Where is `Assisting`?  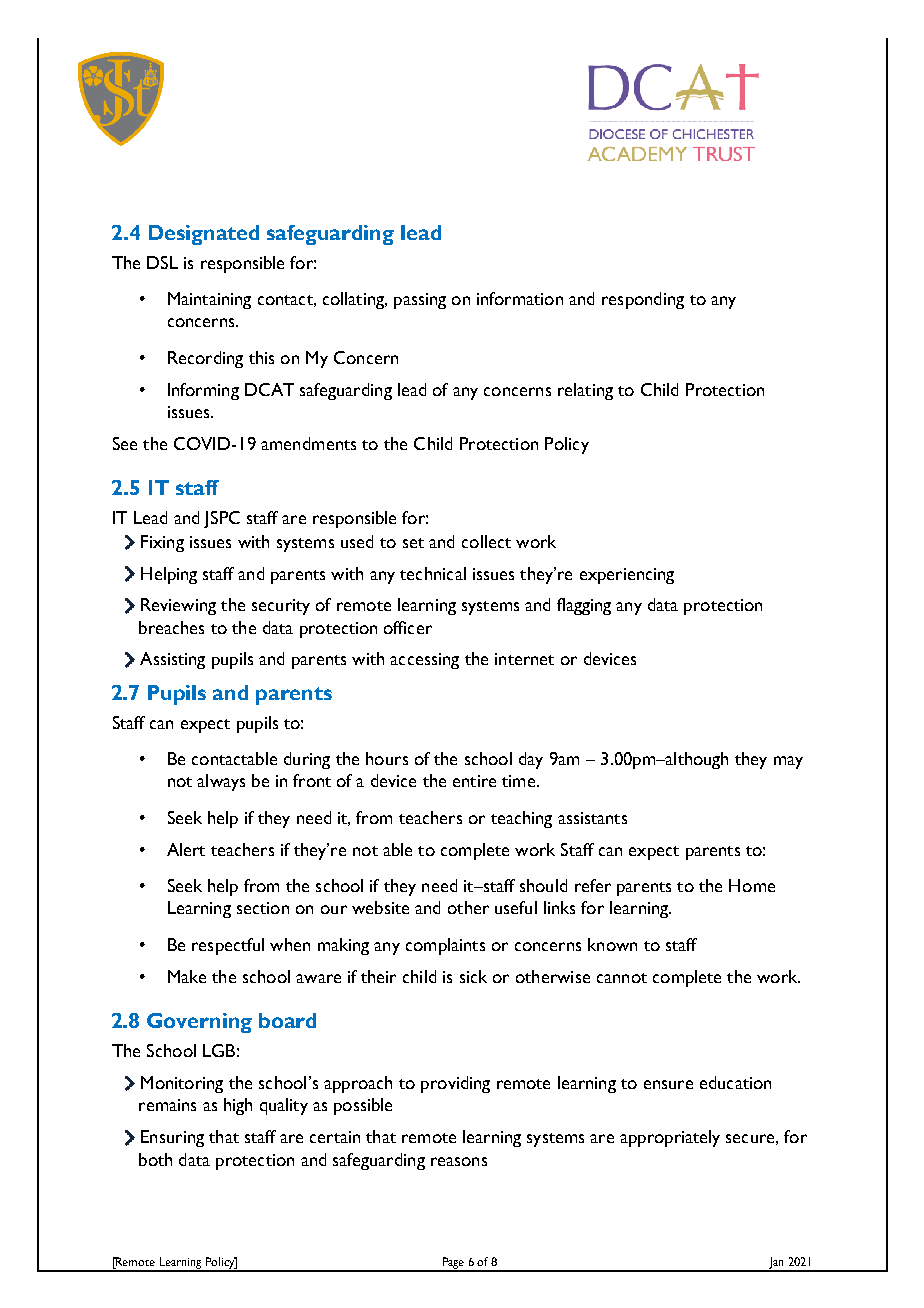
Assisting is located at coordinates (172, 660).
